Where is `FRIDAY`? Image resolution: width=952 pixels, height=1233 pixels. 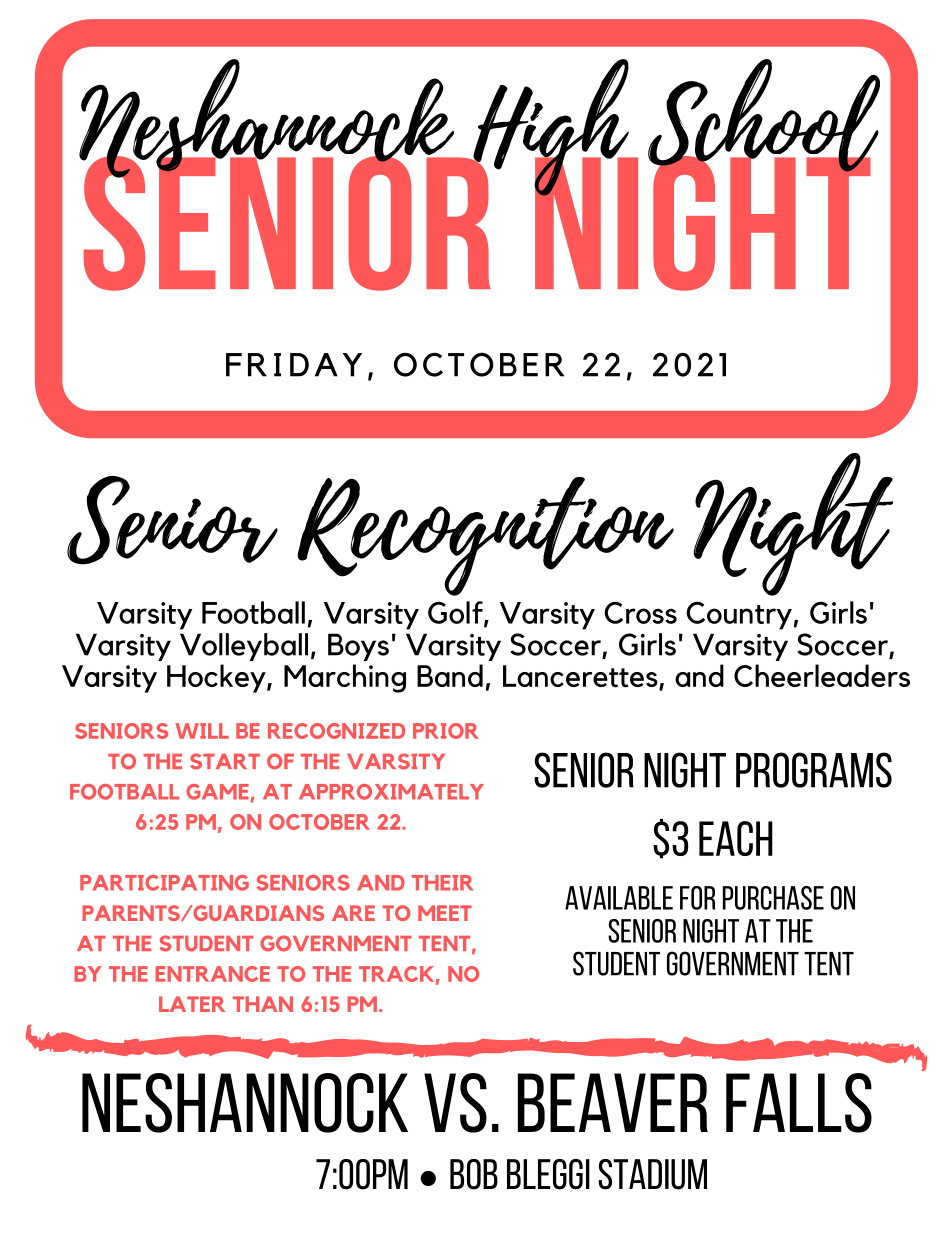
FRIDAY is located at coordinates (294, 365).
